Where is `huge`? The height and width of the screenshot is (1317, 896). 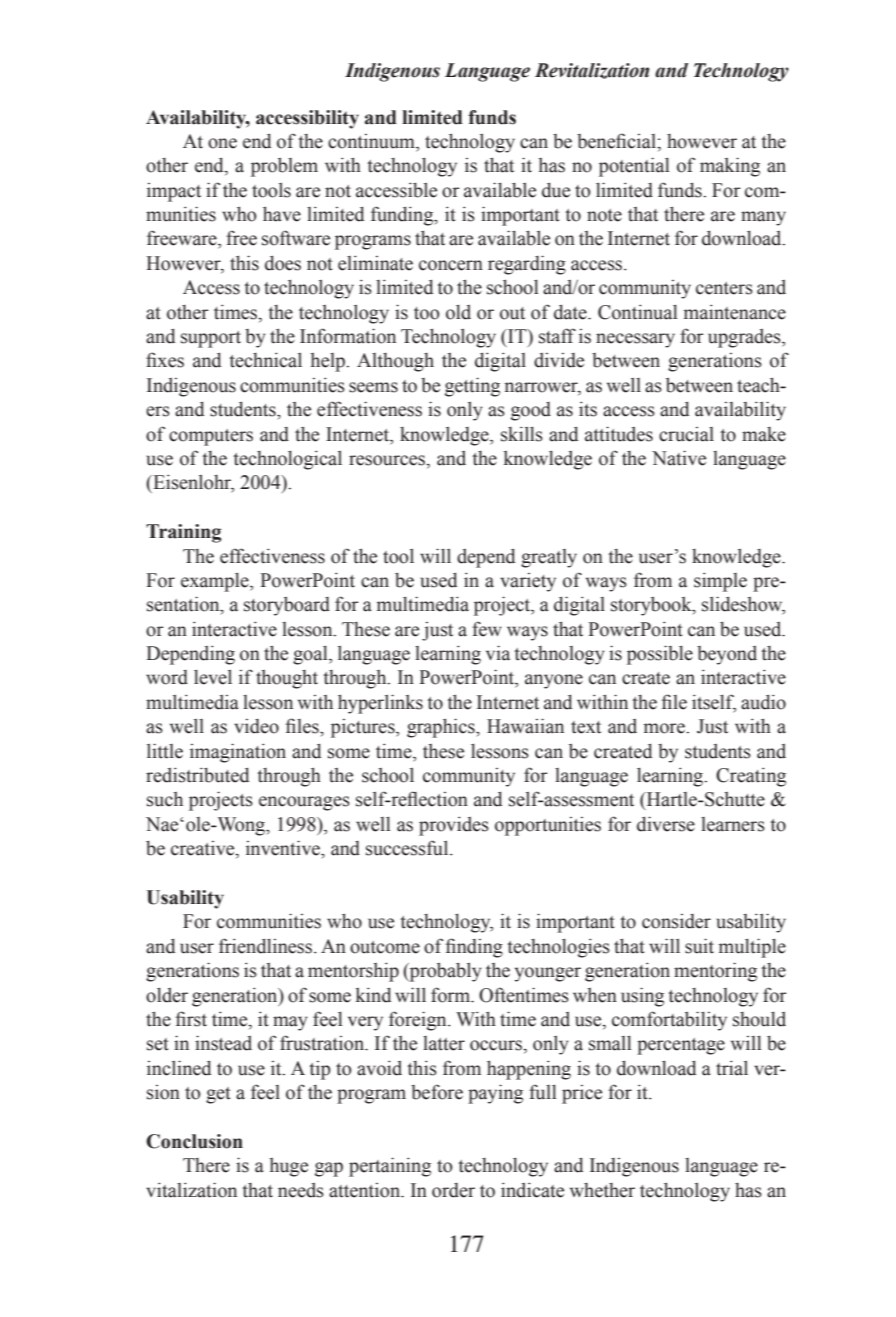 huge is located at coordinates (288, 1167).
